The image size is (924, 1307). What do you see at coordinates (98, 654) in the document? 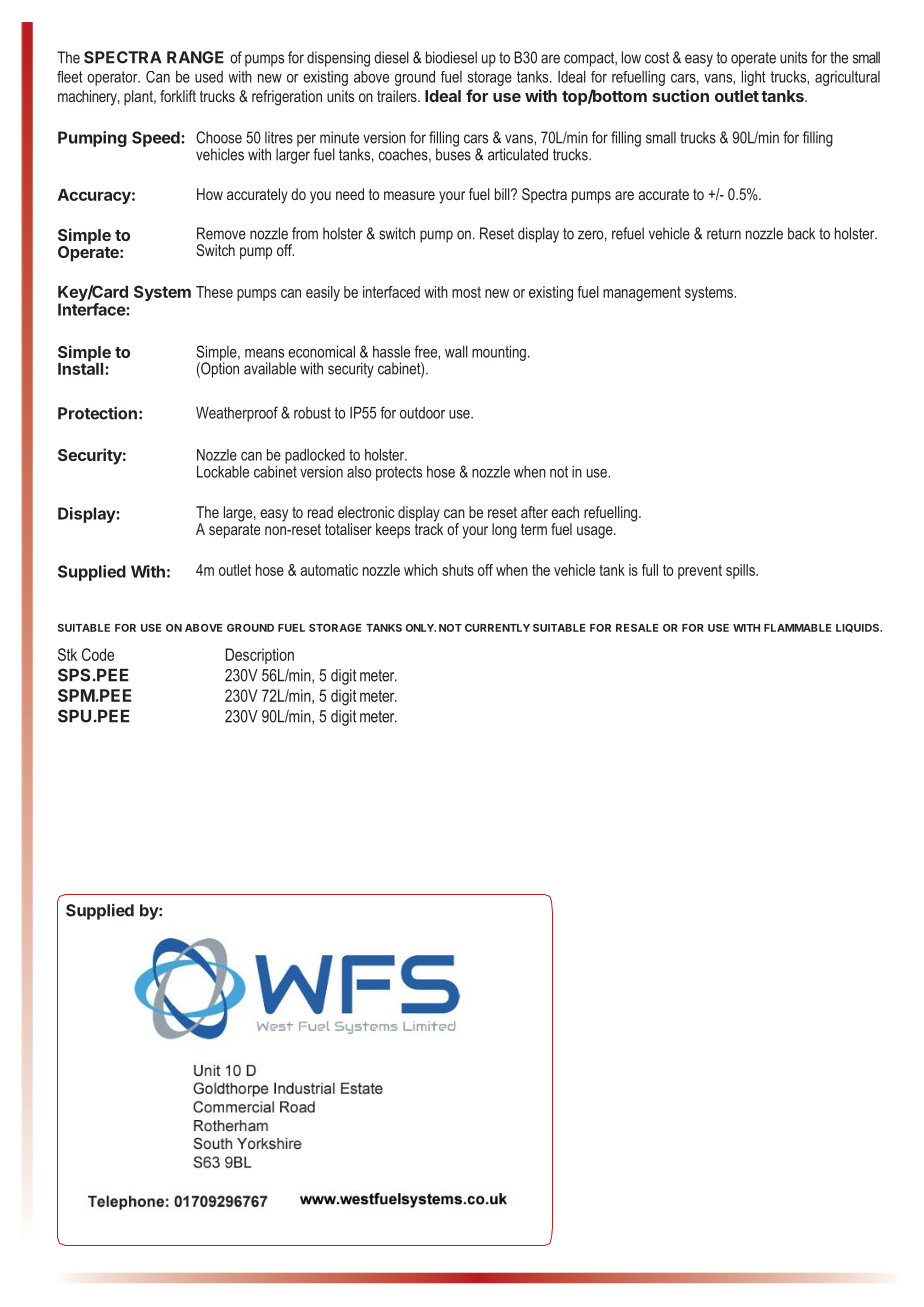
I see `Code` at bounding box center [98, 654].
